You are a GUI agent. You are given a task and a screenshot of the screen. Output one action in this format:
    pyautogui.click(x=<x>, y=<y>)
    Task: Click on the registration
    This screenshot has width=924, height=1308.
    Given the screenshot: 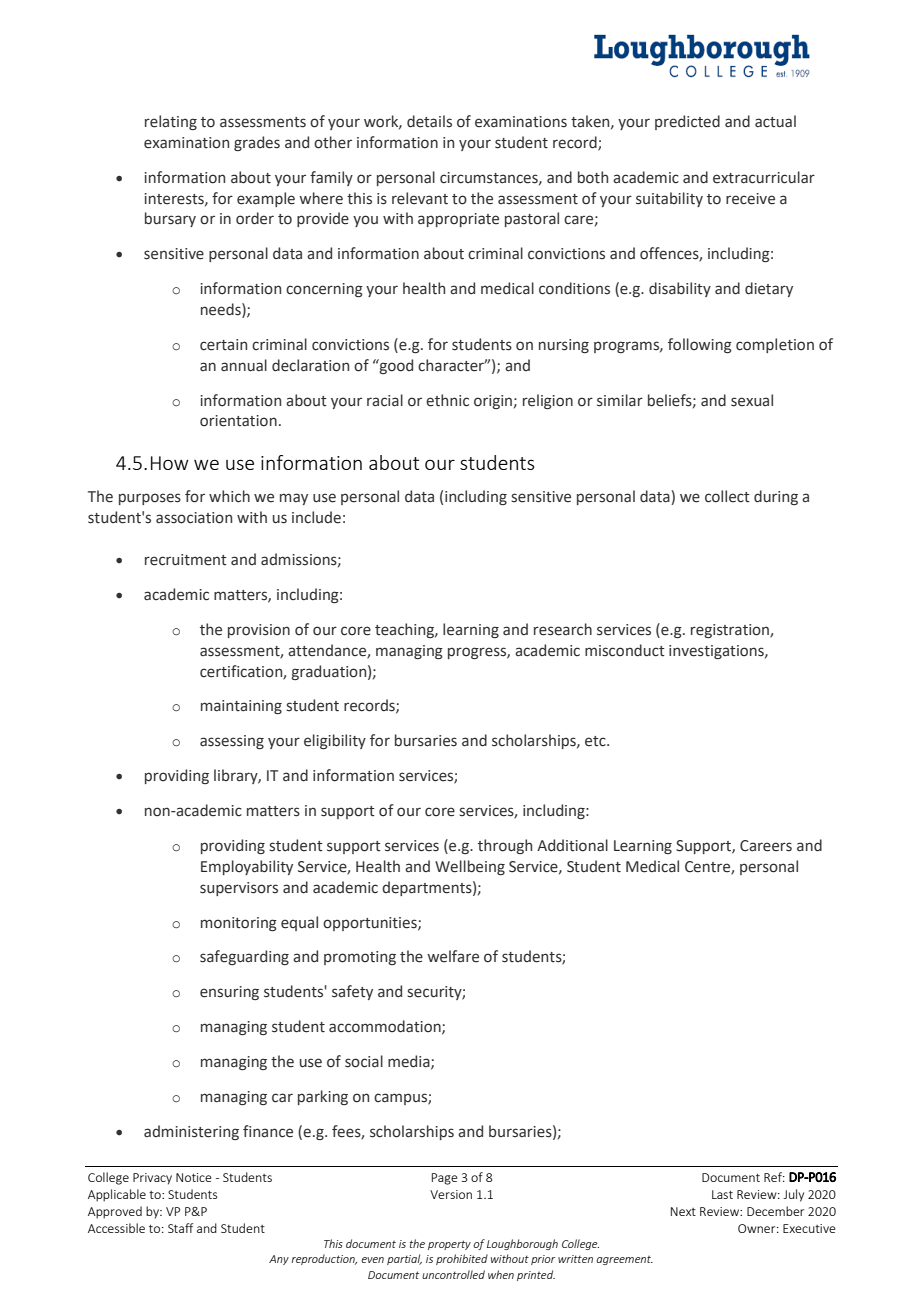 What is the action you would take?
    pyautogui.click(x=731, y=631)
